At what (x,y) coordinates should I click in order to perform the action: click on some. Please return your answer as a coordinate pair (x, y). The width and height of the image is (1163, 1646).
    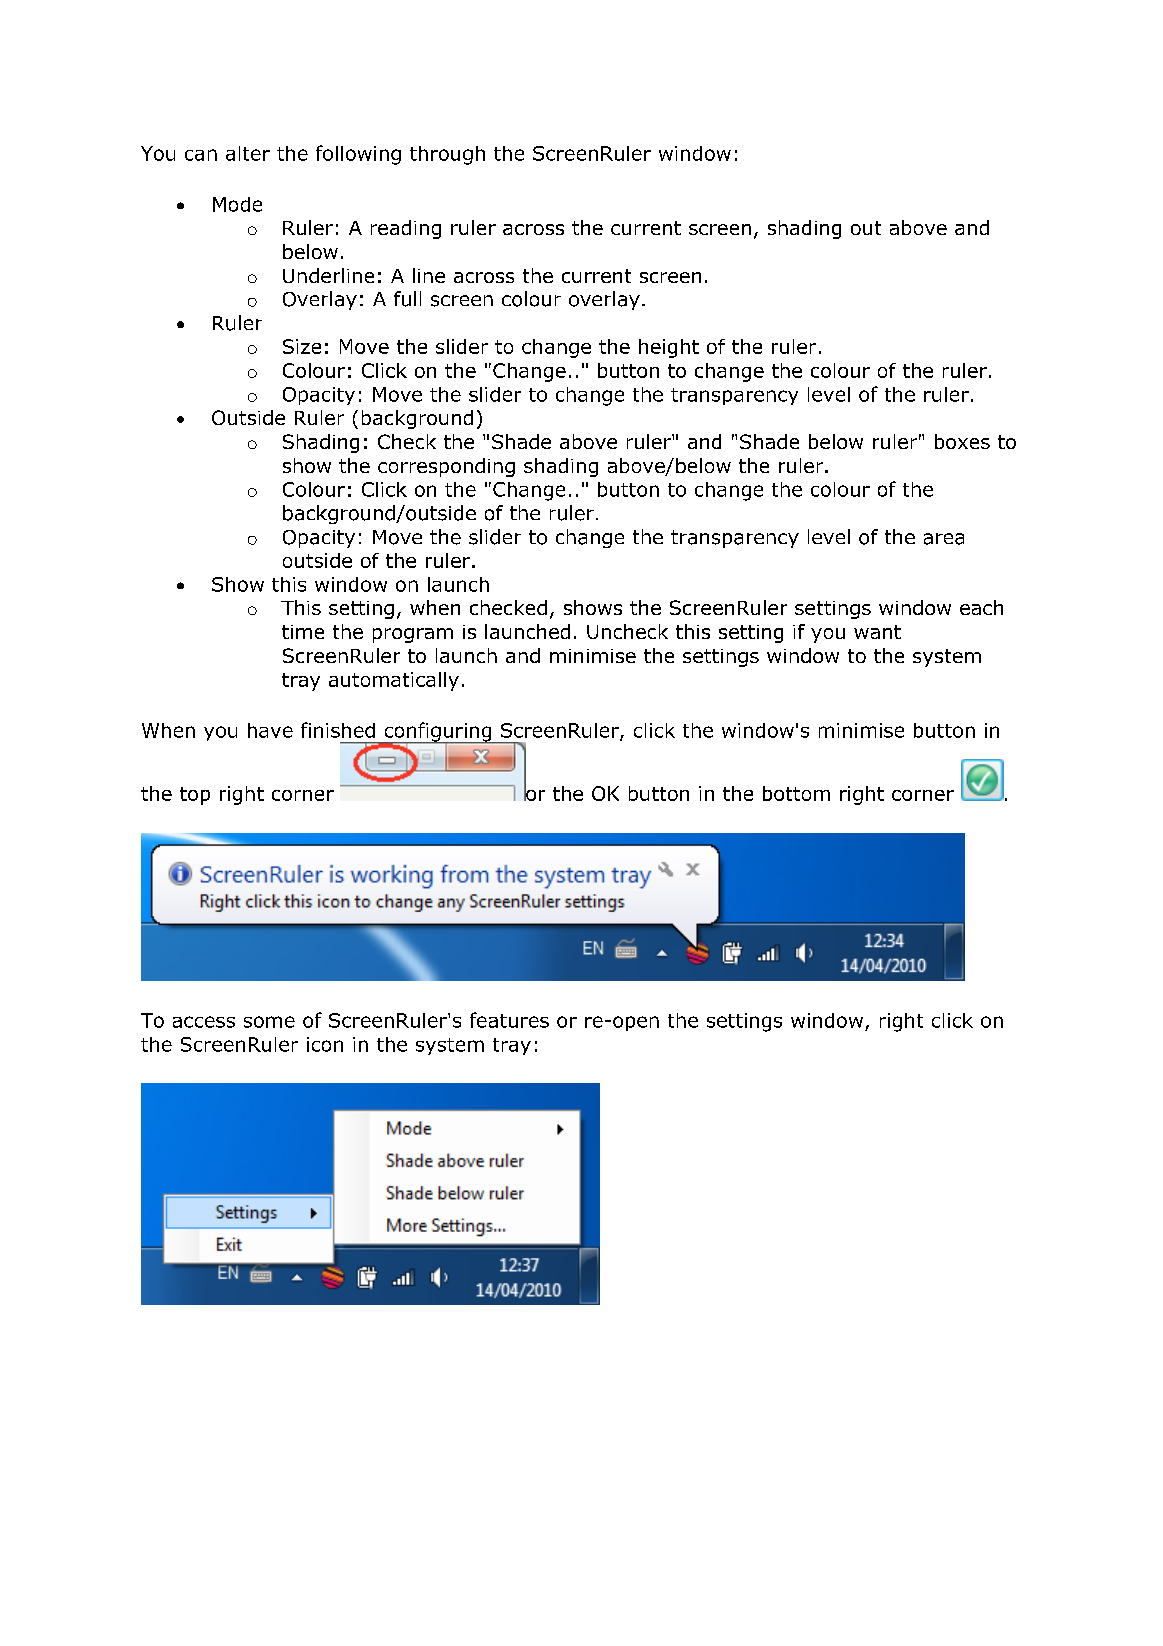
    Looking at the image, I should click on (269, 1022).
